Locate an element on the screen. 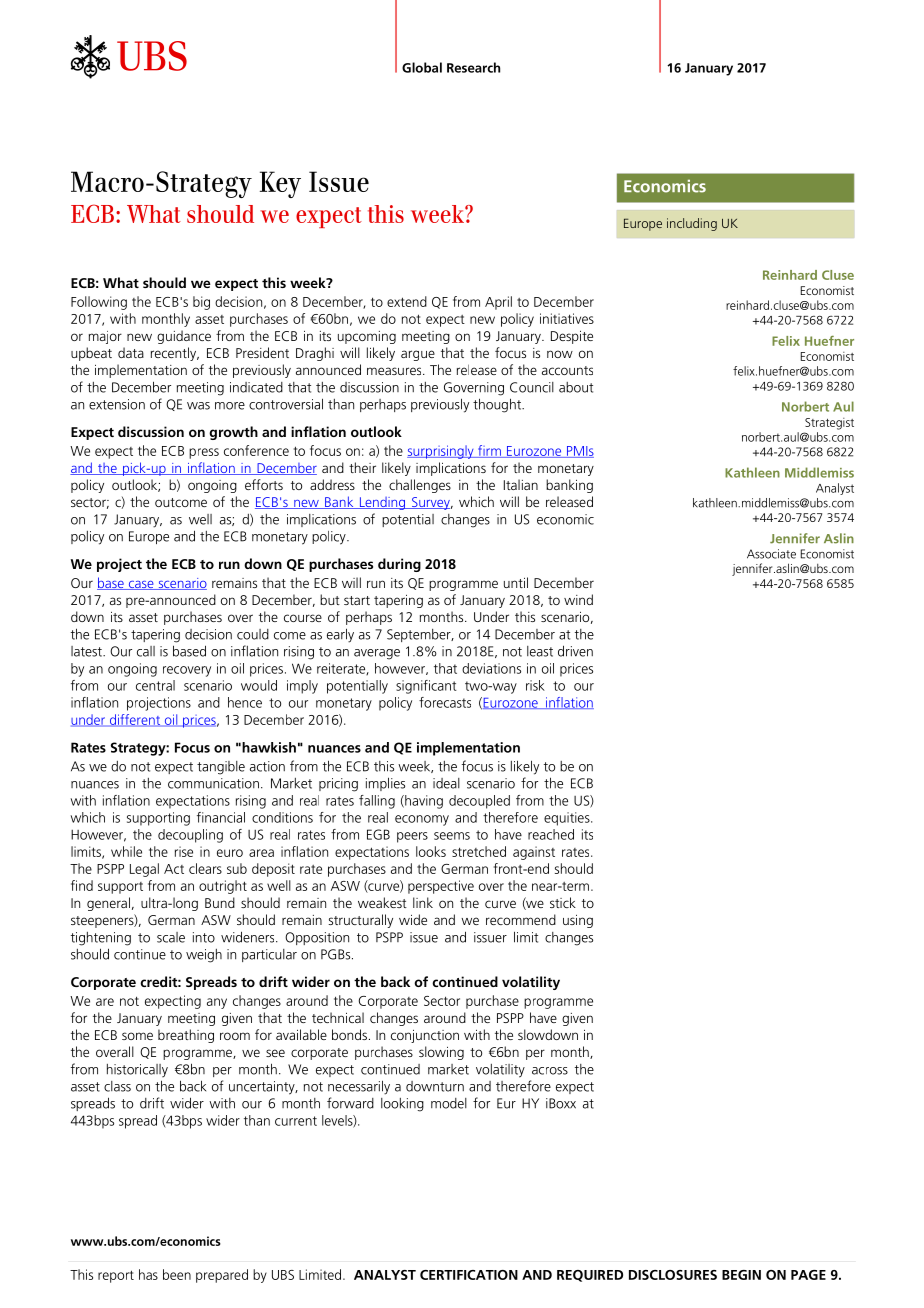 This screenshot has height=1308, width=924. link is located at coordinates (423, 902).
